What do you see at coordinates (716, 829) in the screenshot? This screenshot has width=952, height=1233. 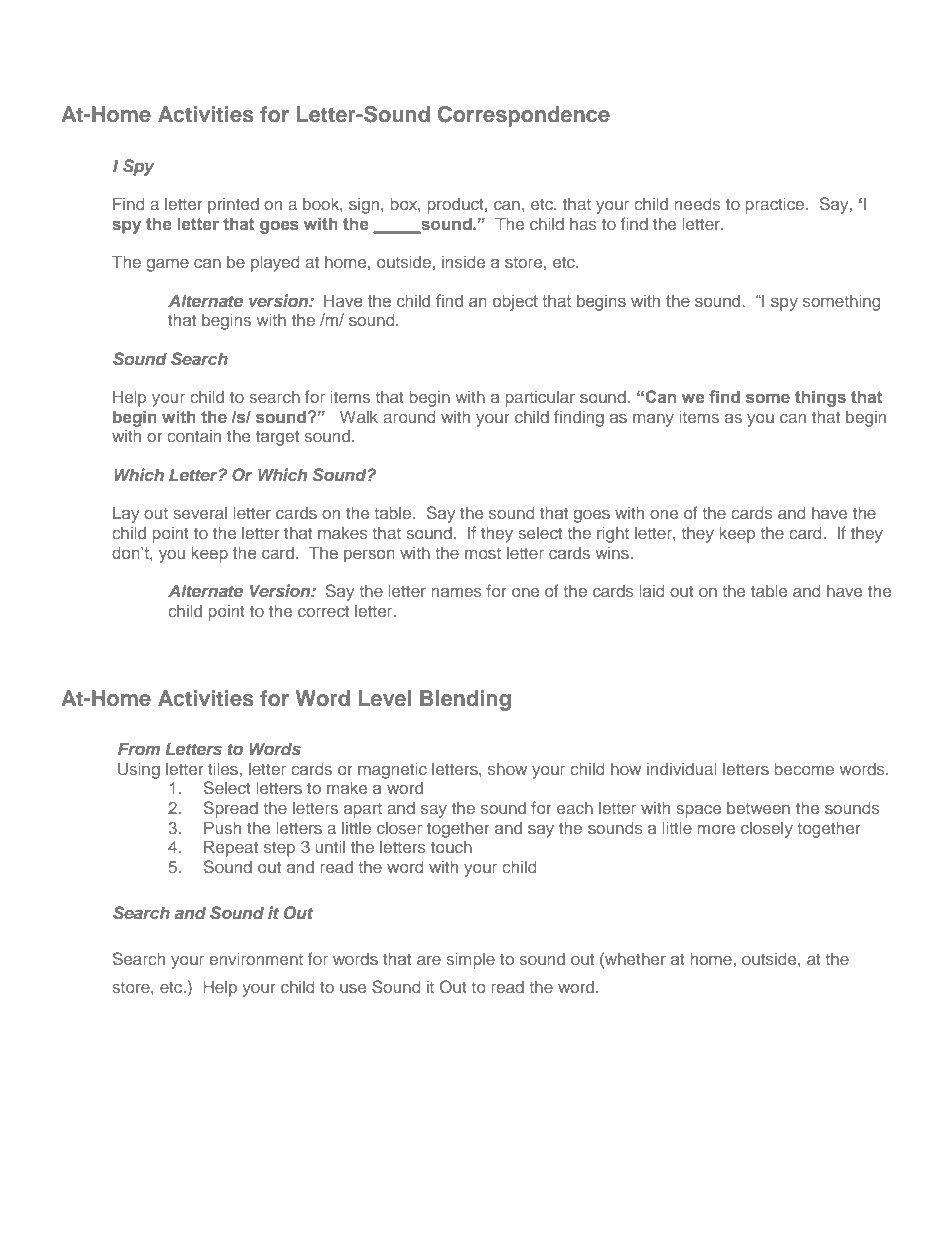 I see `more` at bounding box center [716, 829].
